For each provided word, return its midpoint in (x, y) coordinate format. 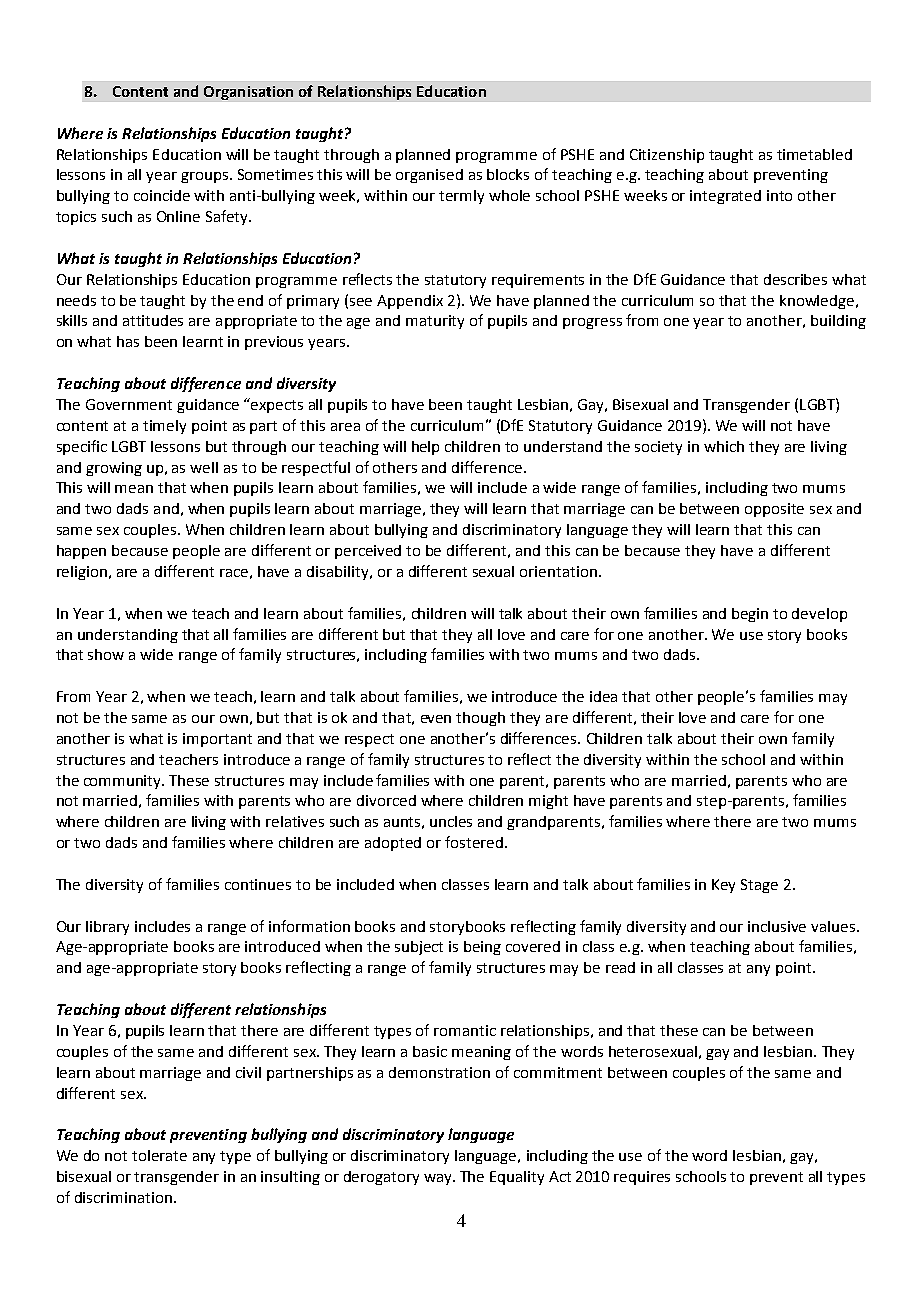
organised (429, 176)
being (482, 948)
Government (129, 404)
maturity (435, 322)
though (480, 719)
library (107, 928)
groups (206, 177)
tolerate (159, 1155)
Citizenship (667, 156)
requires (642, 1178)
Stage (759, 886)
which (724, 446)
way (439, 1179)
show (106, 654)
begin (750, 615)
